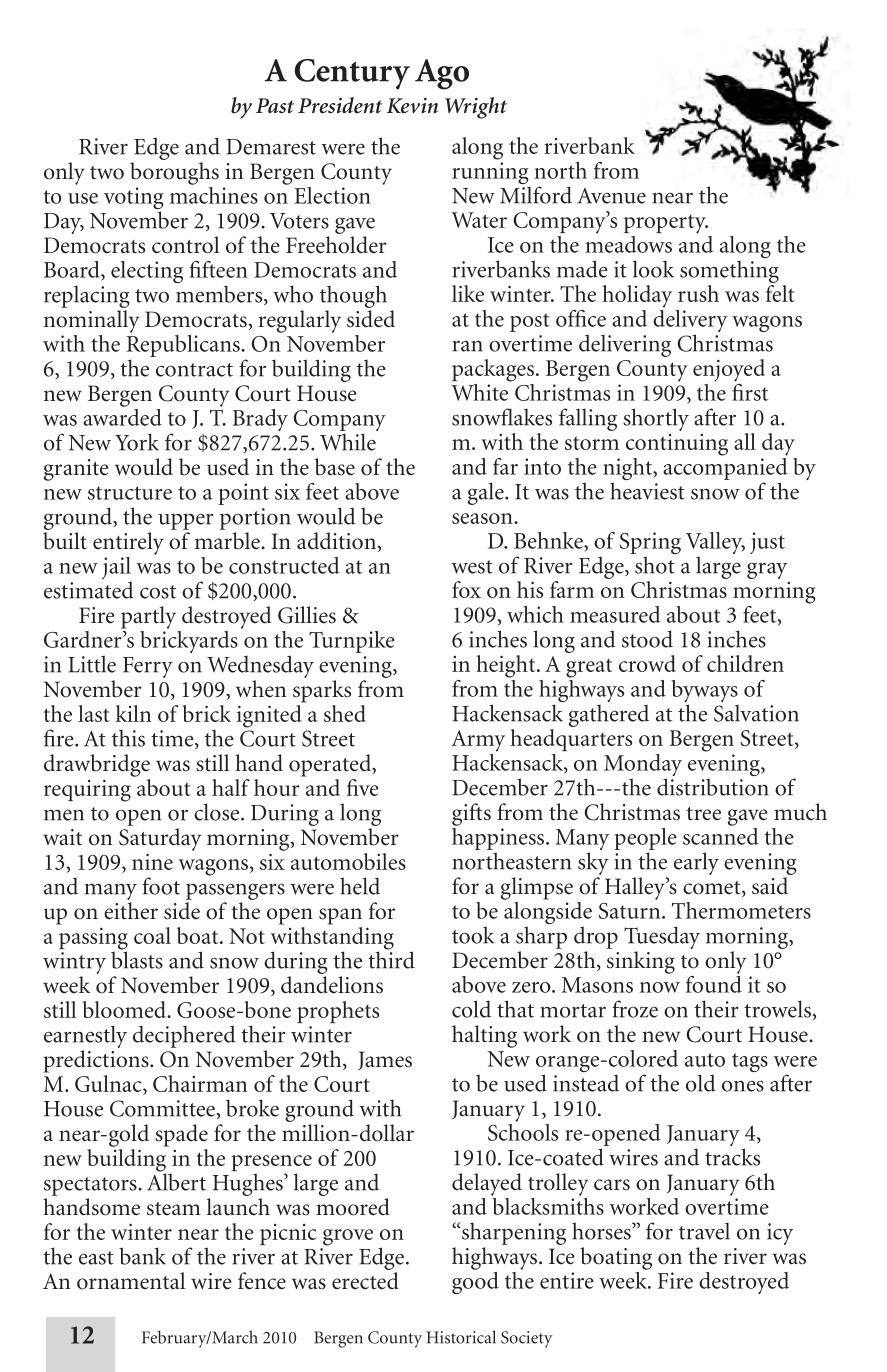 The image size is (887, 1372). I want to click on took, so click(473, 935).
